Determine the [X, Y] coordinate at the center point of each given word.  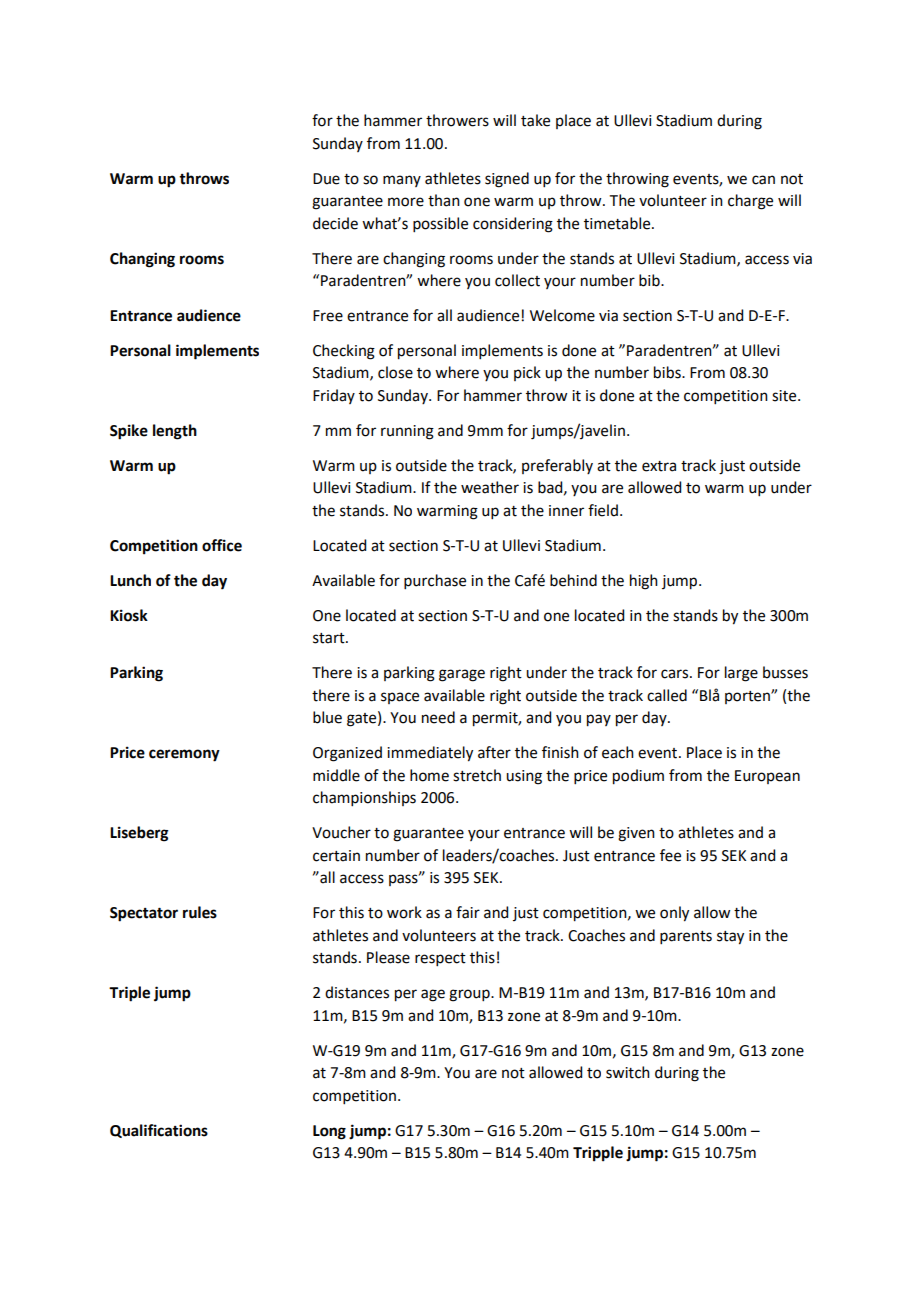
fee [670, 855]
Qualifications [159, 1131]
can [763, 180]
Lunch [130, 580]
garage [462, 675]
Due [326, 179]
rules [200, 912]
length [175, 432]
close [395, 372]
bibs [668, 372]
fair [468, 912]
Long [329, 1132]
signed [507, 180]
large [741, 674]
